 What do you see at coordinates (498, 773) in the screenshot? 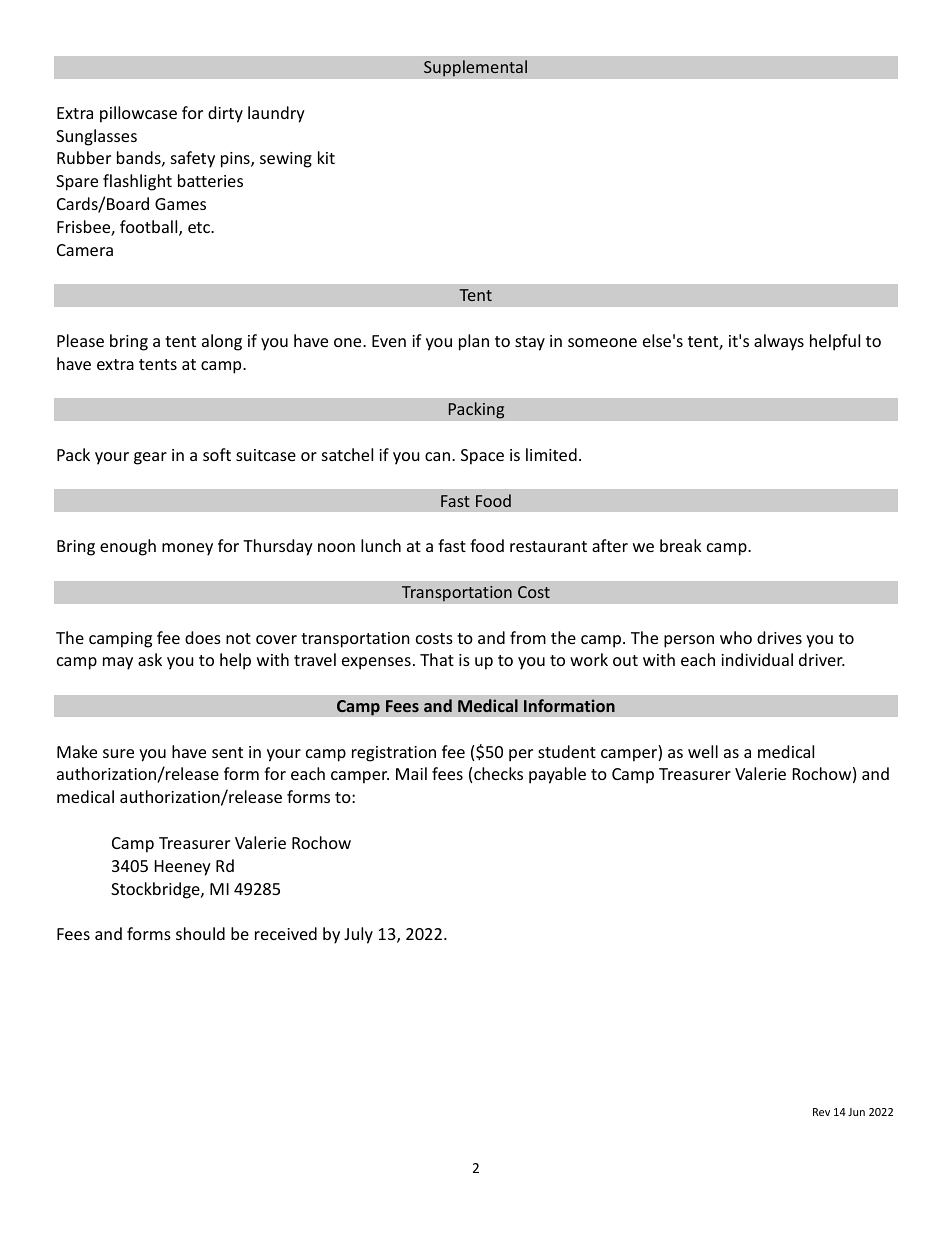
I see `checks` at bounding box center [498, 773].
